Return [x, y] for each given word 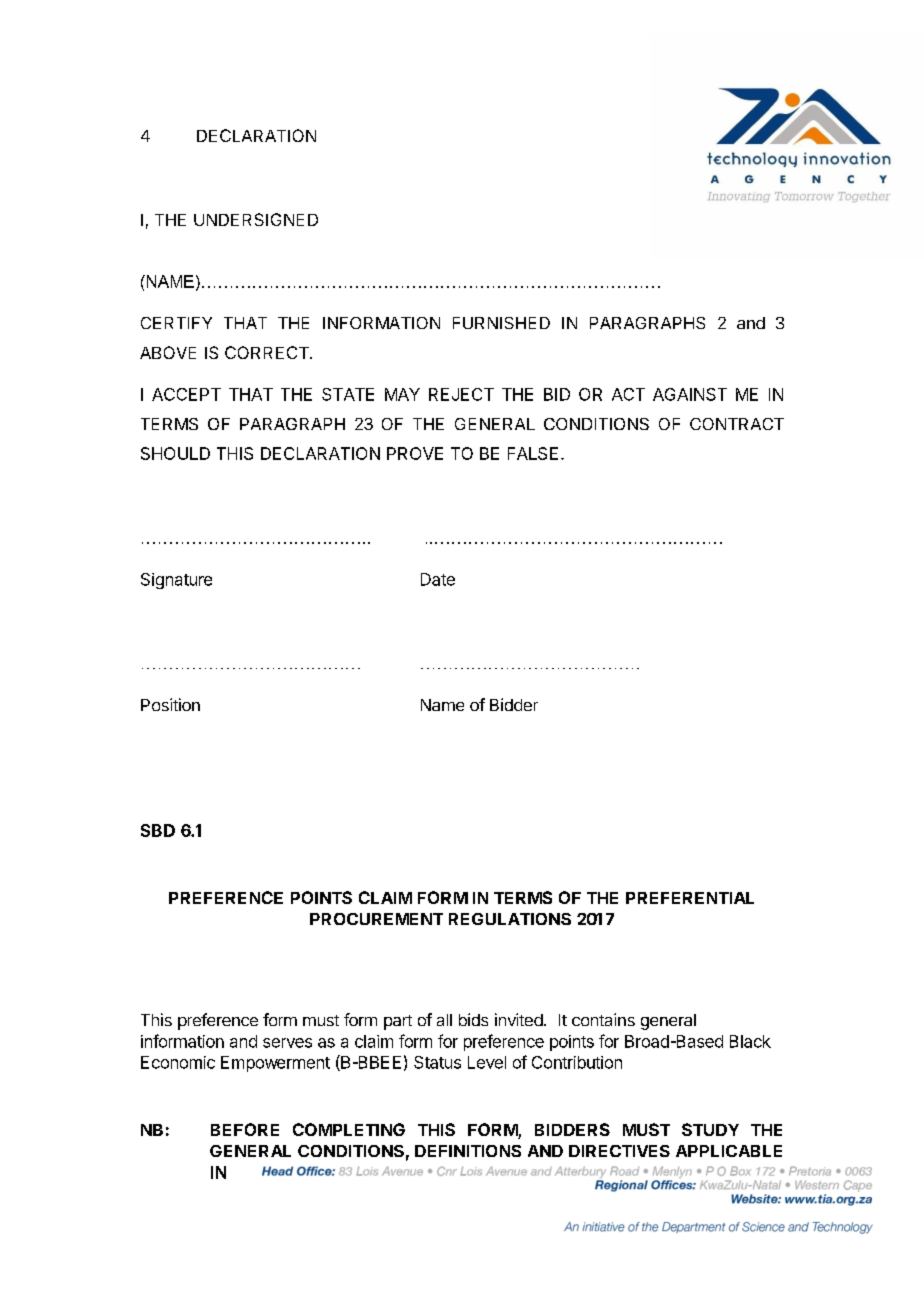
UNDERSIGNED [256, 219]
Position [170, 704]
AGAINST [690, 394]
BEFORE [245, 1129]
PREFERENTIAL [690, 898]
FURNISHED [501, 323]
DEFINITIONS [468, 1151]
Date [438, 579]
